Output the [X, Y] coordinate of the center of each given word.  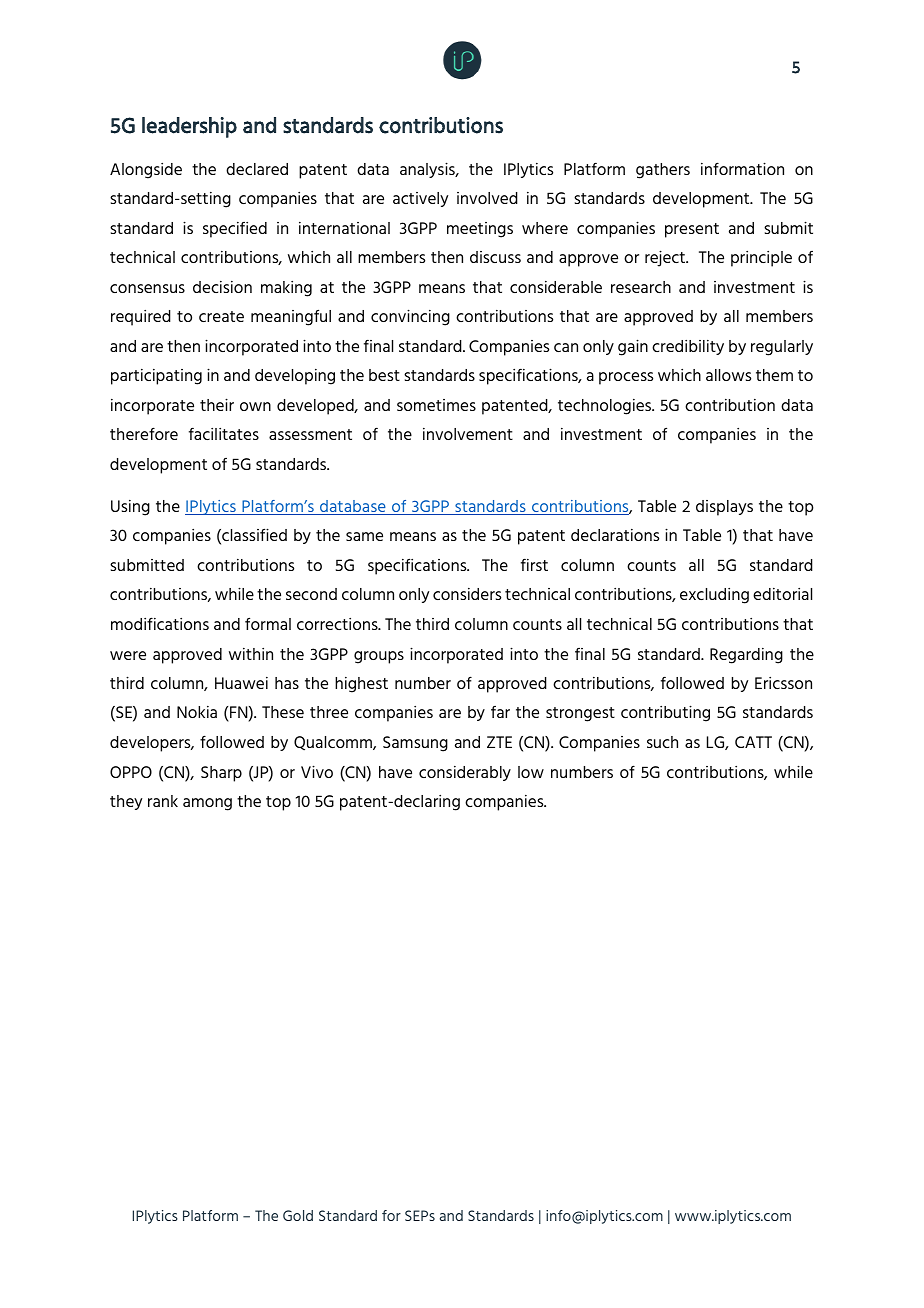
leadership [189, 127]
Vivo [317, 771]
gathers [663, 171]
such [662, 742]
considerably [465, 773]
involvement [468, 434]
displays [724, 508]
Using [130, 508]
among [207, 804]
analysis [428, 170]
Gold [298, 1215]
